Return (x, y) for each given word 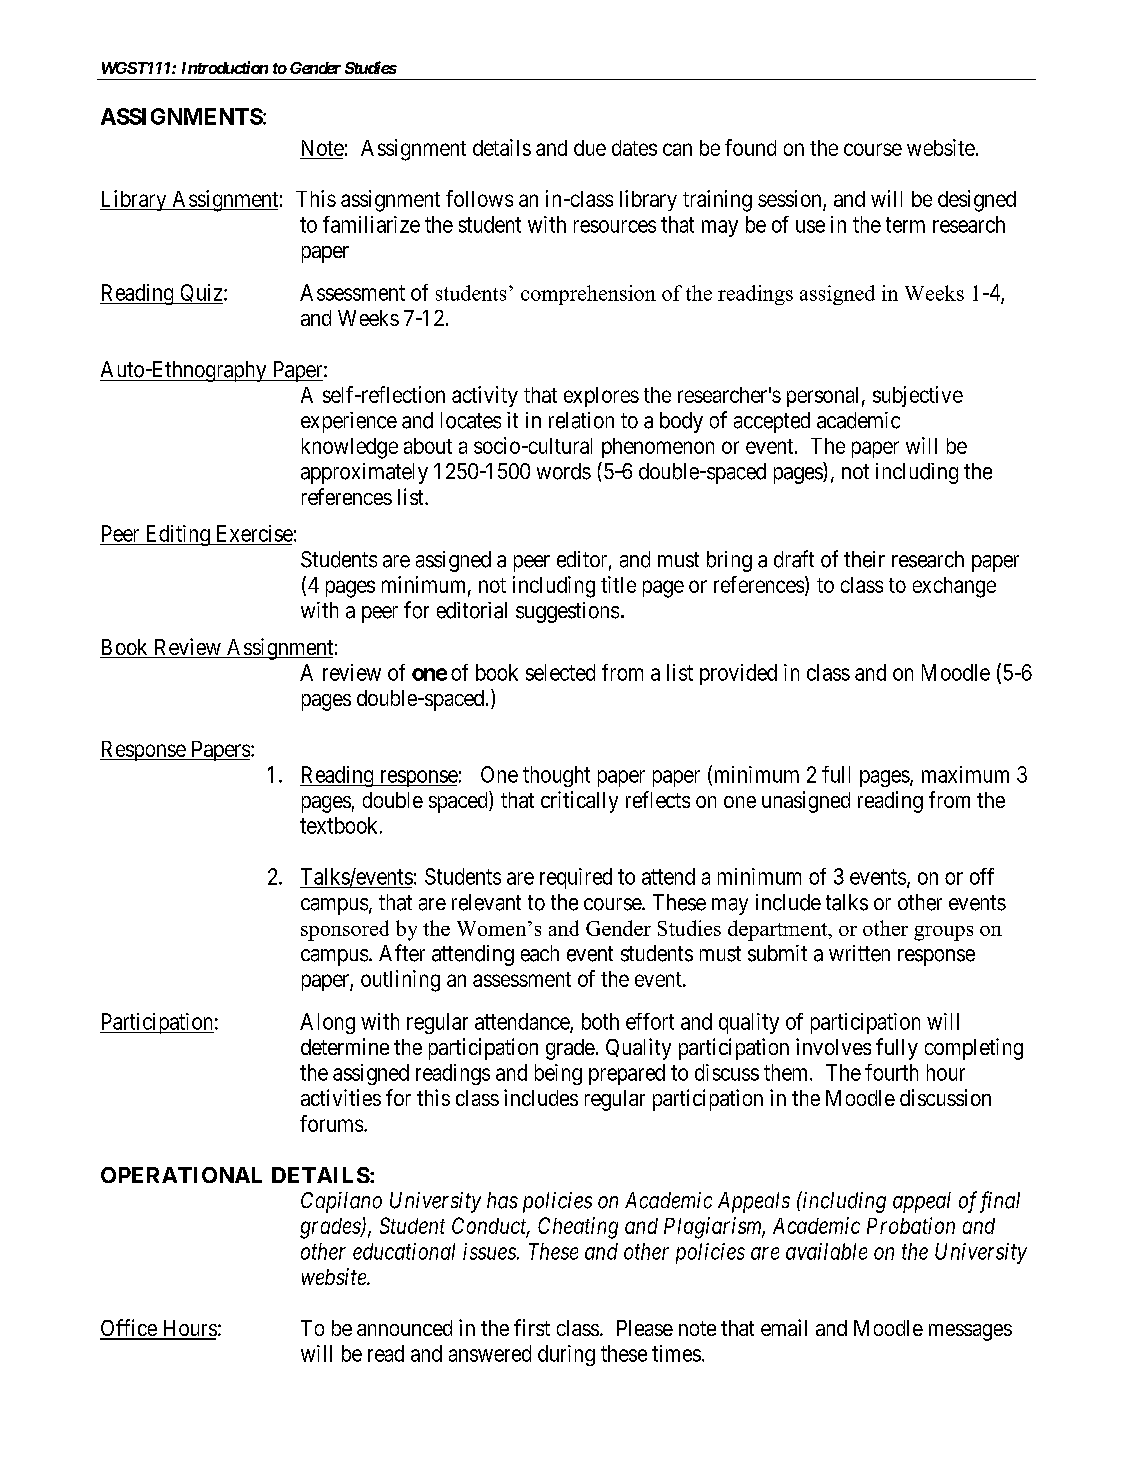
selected (560, 672)
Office (129, 1329)
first (532, 1327)
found (750, 147)
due (590, 148)
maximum (965, 774)
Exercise (255, 533)
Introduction (225, 67)
